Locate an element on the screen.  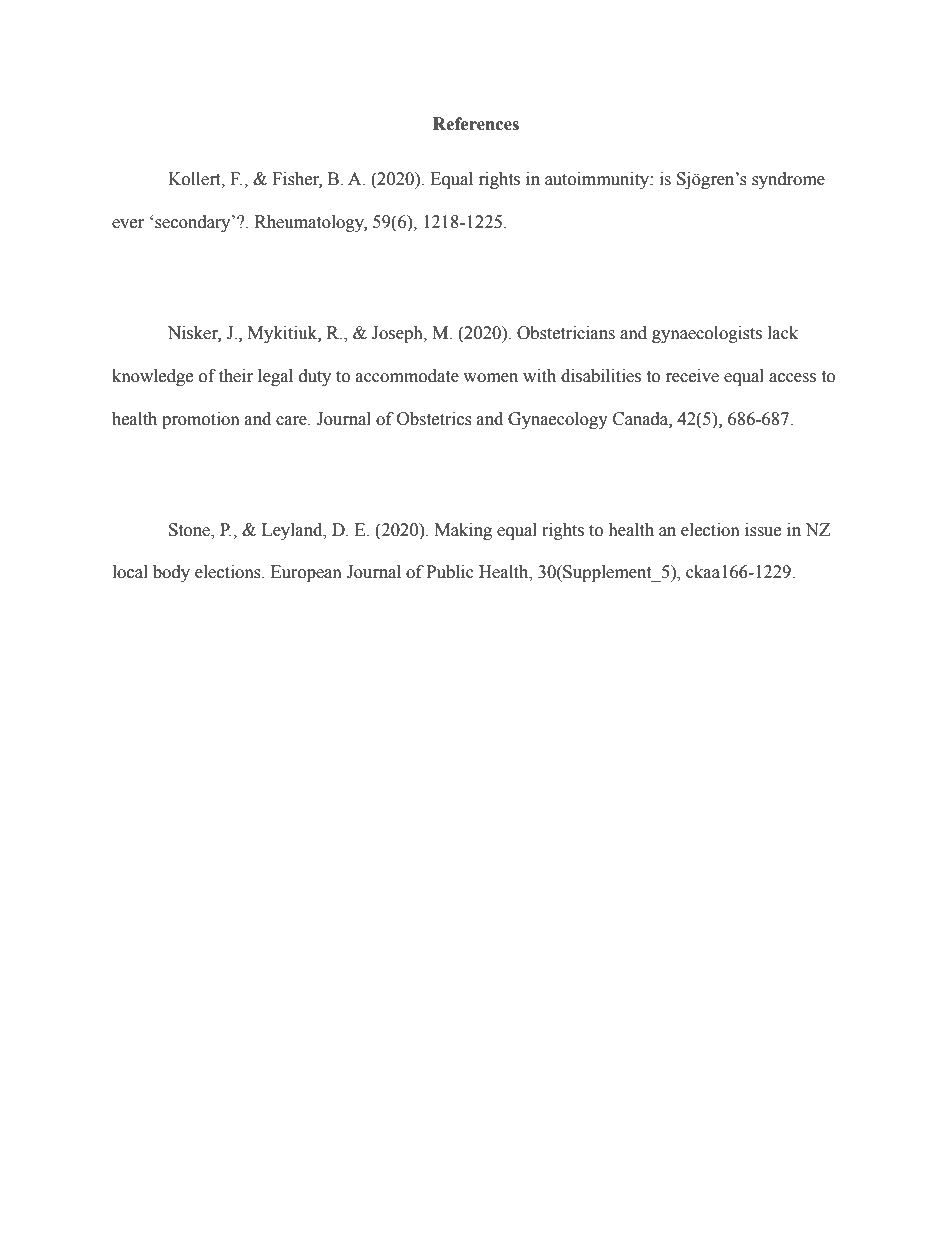
Obstetrics is located at coordinates (434, 419).
